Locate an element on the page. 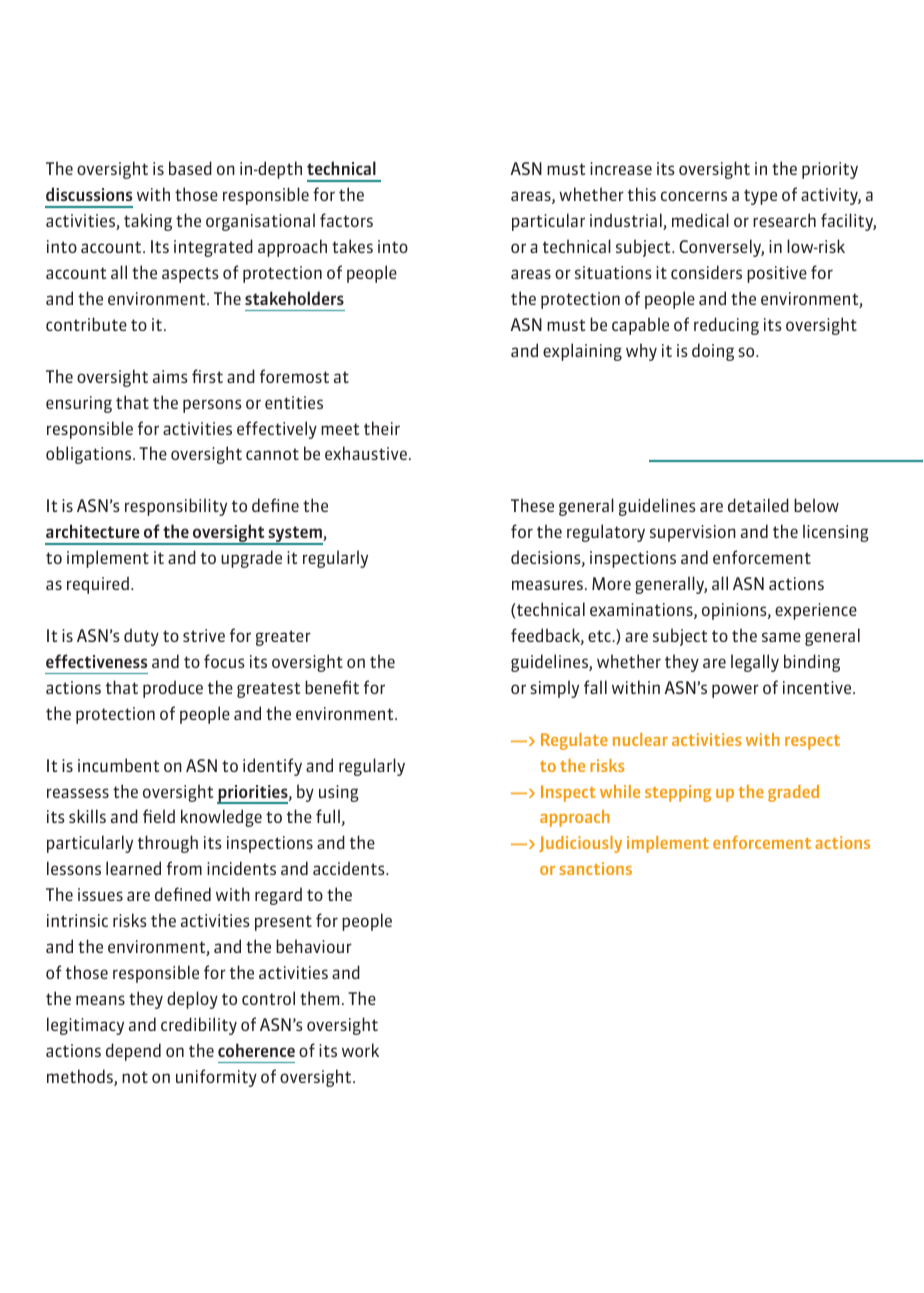 This document has width=924, height=1293. type is located at coordinates (760, 197).
